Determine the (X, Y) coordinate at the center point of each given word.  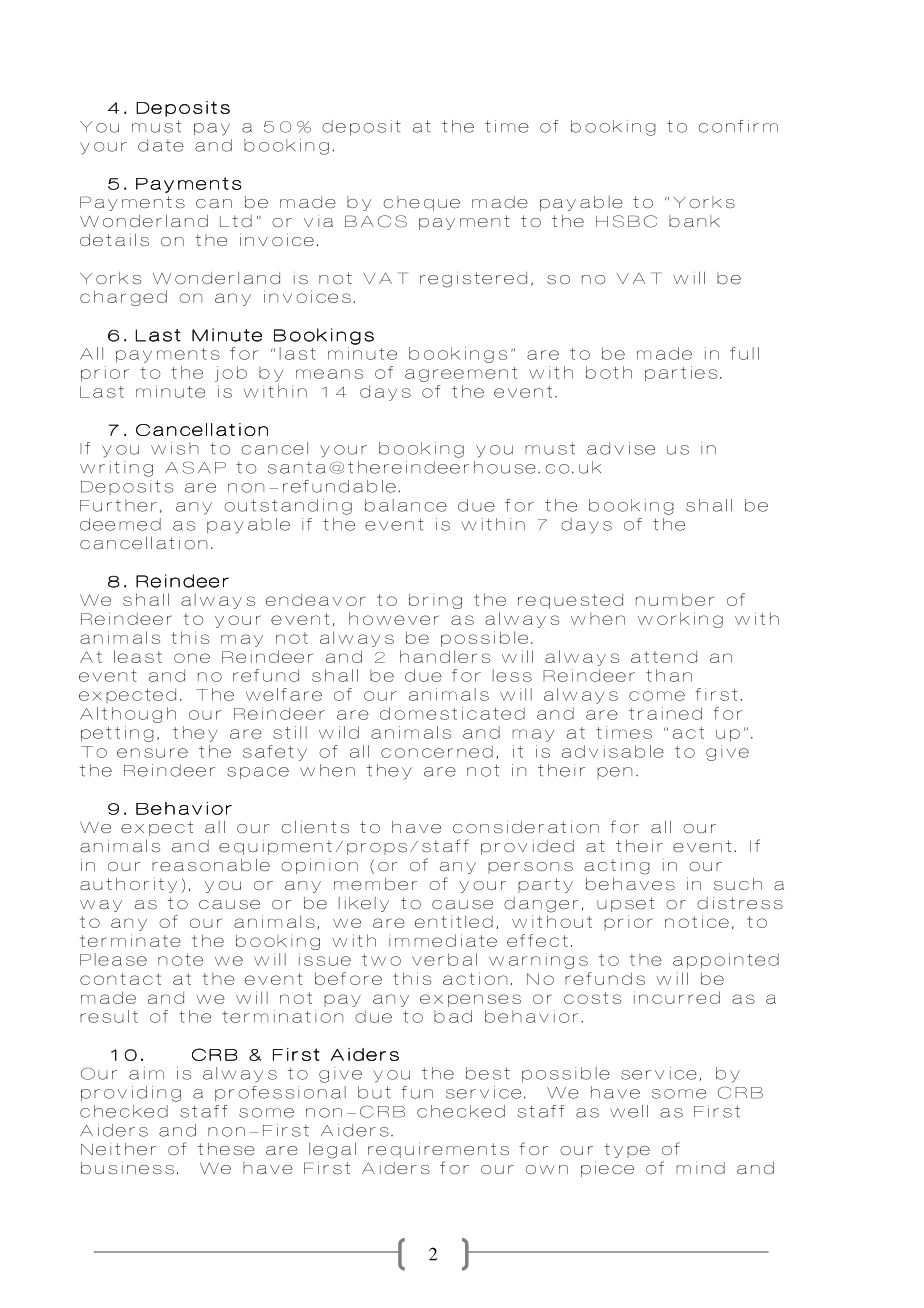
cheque (421, 203)
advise (621, 448)
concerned (437, 751)
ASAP (195, 467)
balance (406, 505)
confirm (738, 126)
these (226, 1149)
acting (617, 867)
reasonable (211, 864)
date (161, 145)
